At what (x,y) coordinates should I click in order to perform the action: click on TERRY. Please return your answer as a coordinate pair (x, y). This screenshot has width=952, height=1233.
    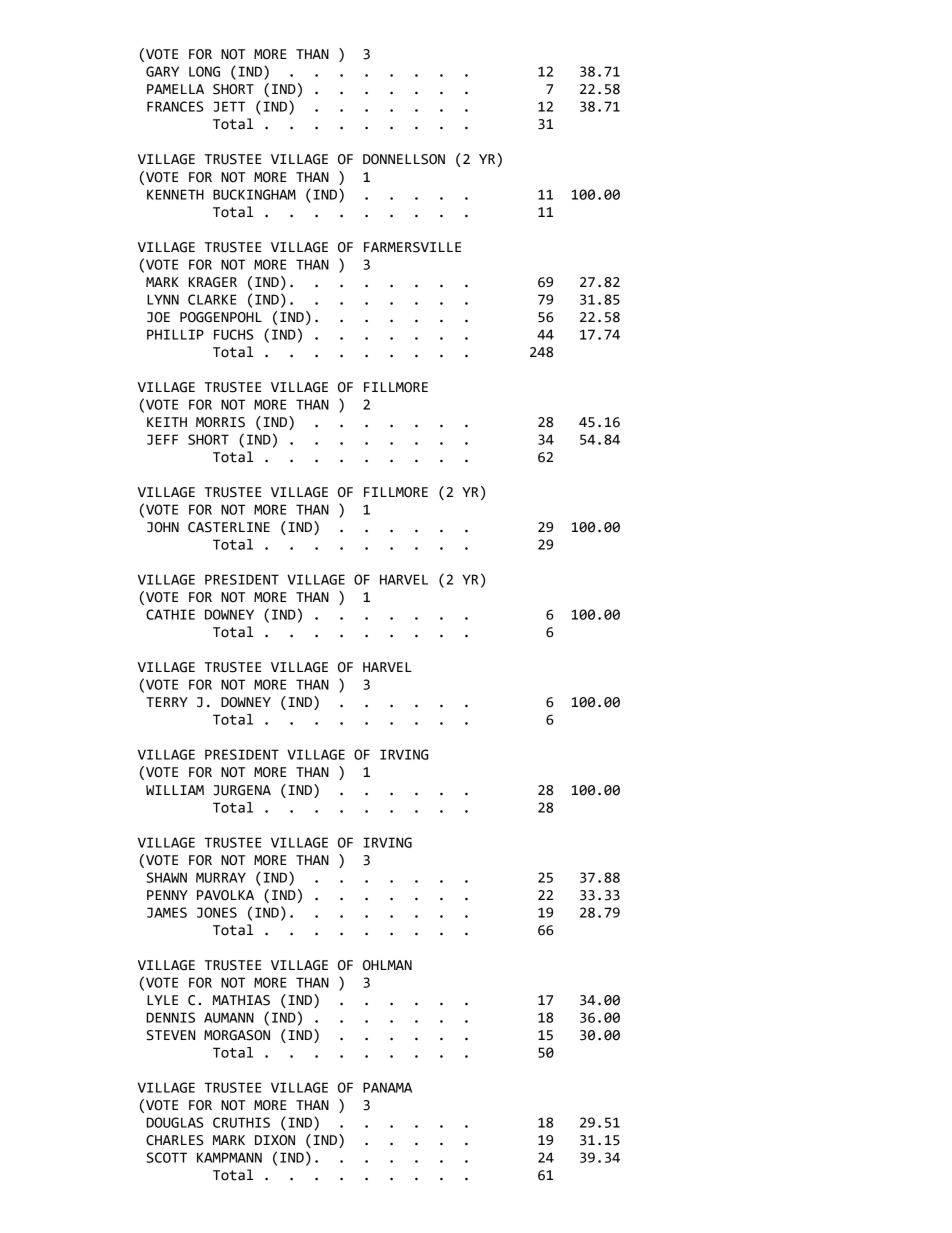
    Looking at the image, I should click on (167, 702).
